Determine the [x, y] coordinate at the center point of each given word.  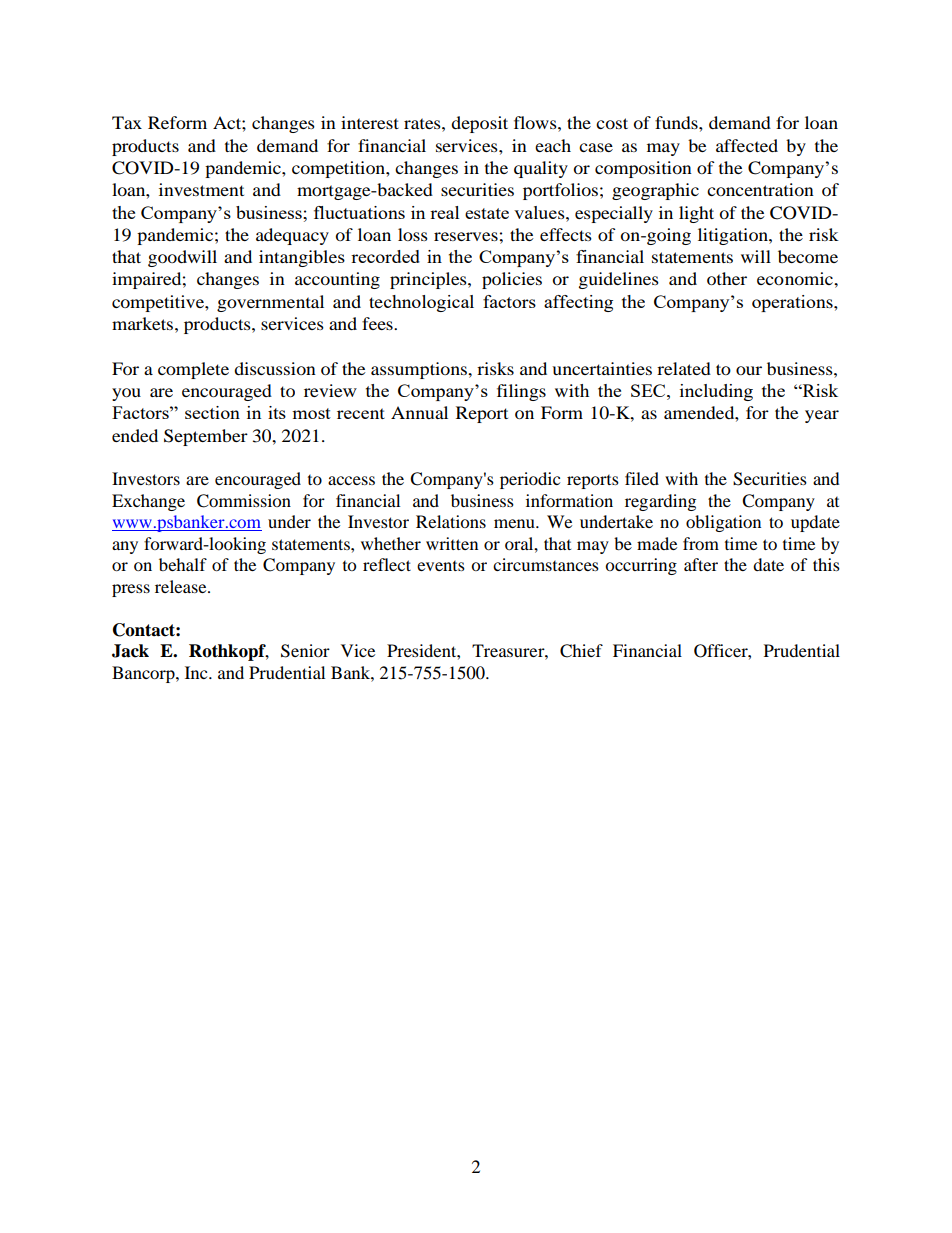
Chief [581, 651]
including [716, 392]
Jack [130, 651]
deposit [479, 124]
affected [747, 145]
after [701, 564]
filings [521, 392]
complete [193, 370]
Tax [127, 122]
